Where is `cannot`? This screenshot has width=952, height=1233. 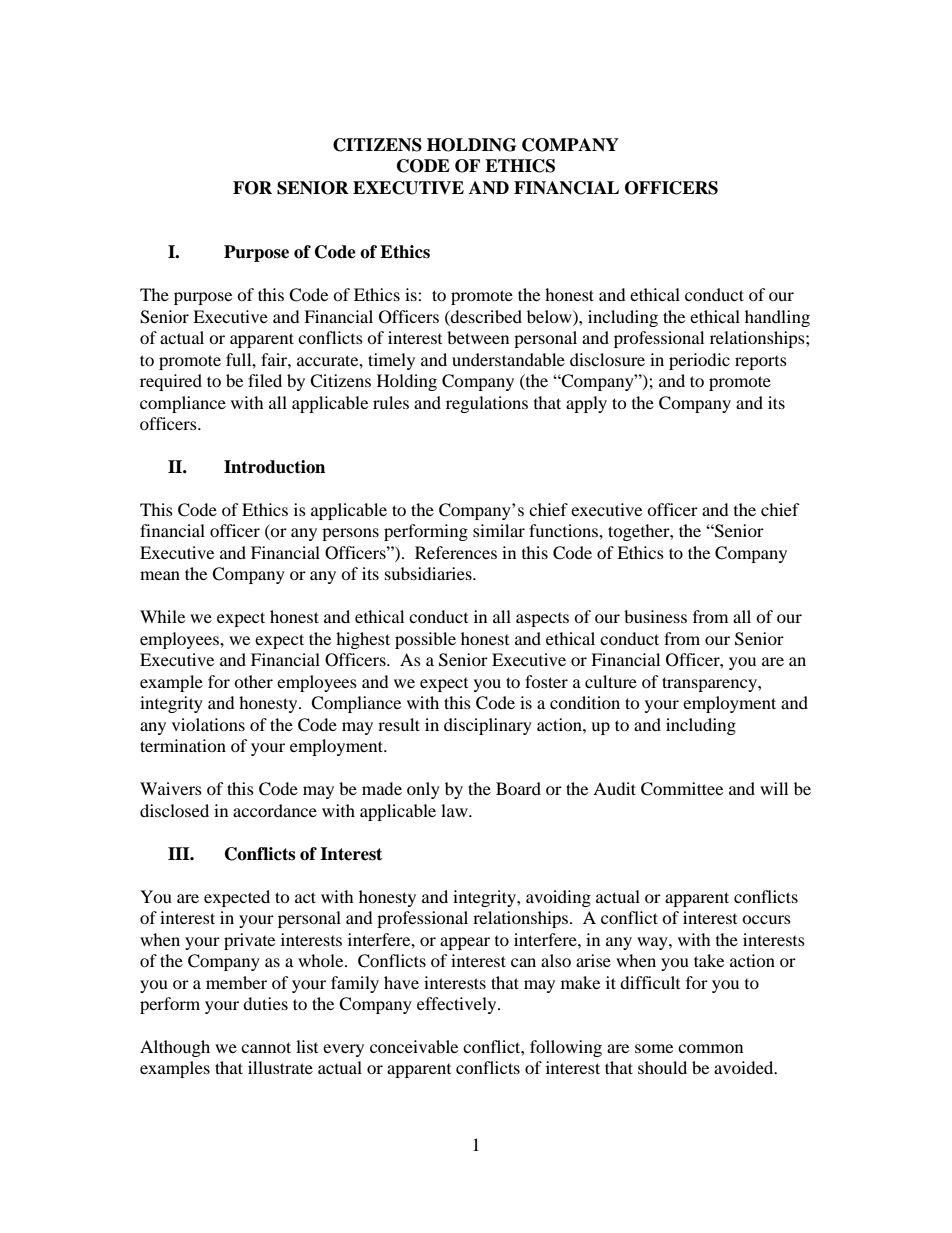 cannot is located at coordinates (266, 1047).
